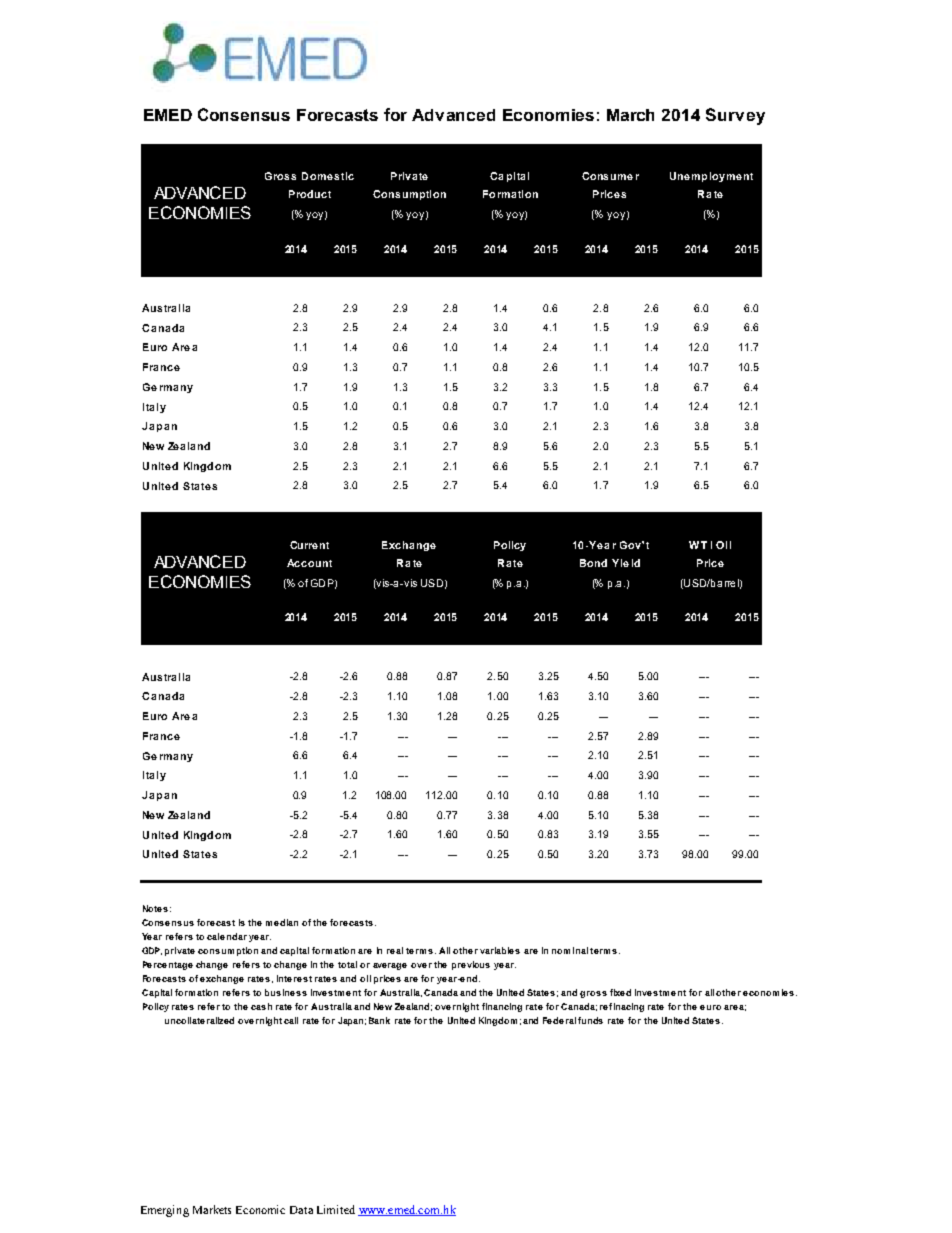 Image resolution: width=952 pixels, height=1233 pixels. I want to click on March, so click(630, 115).
